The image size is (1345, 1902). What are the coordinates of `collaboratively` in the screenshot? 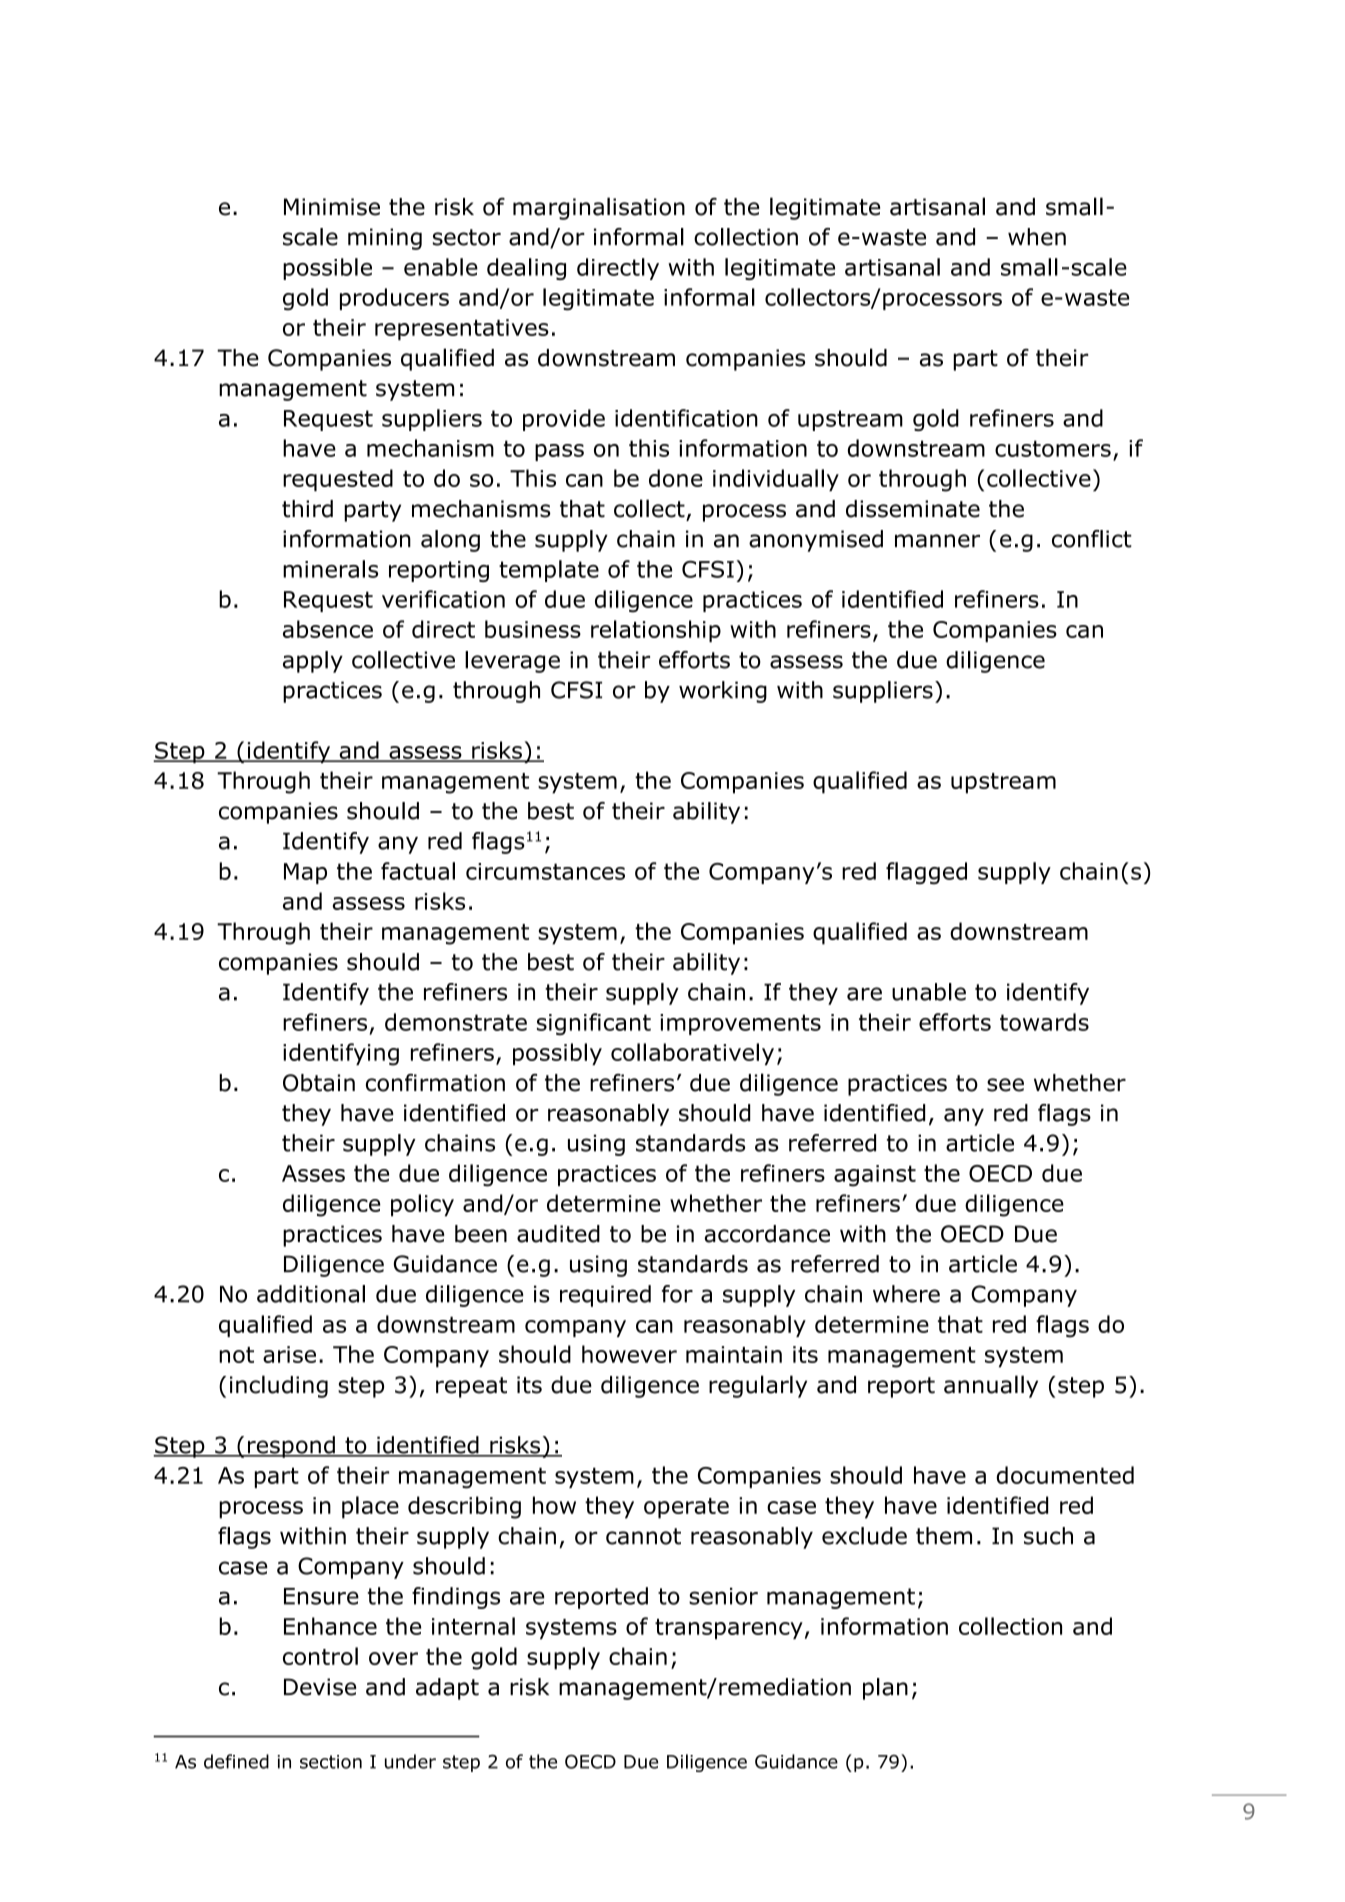 It's located at (692, 1054).
